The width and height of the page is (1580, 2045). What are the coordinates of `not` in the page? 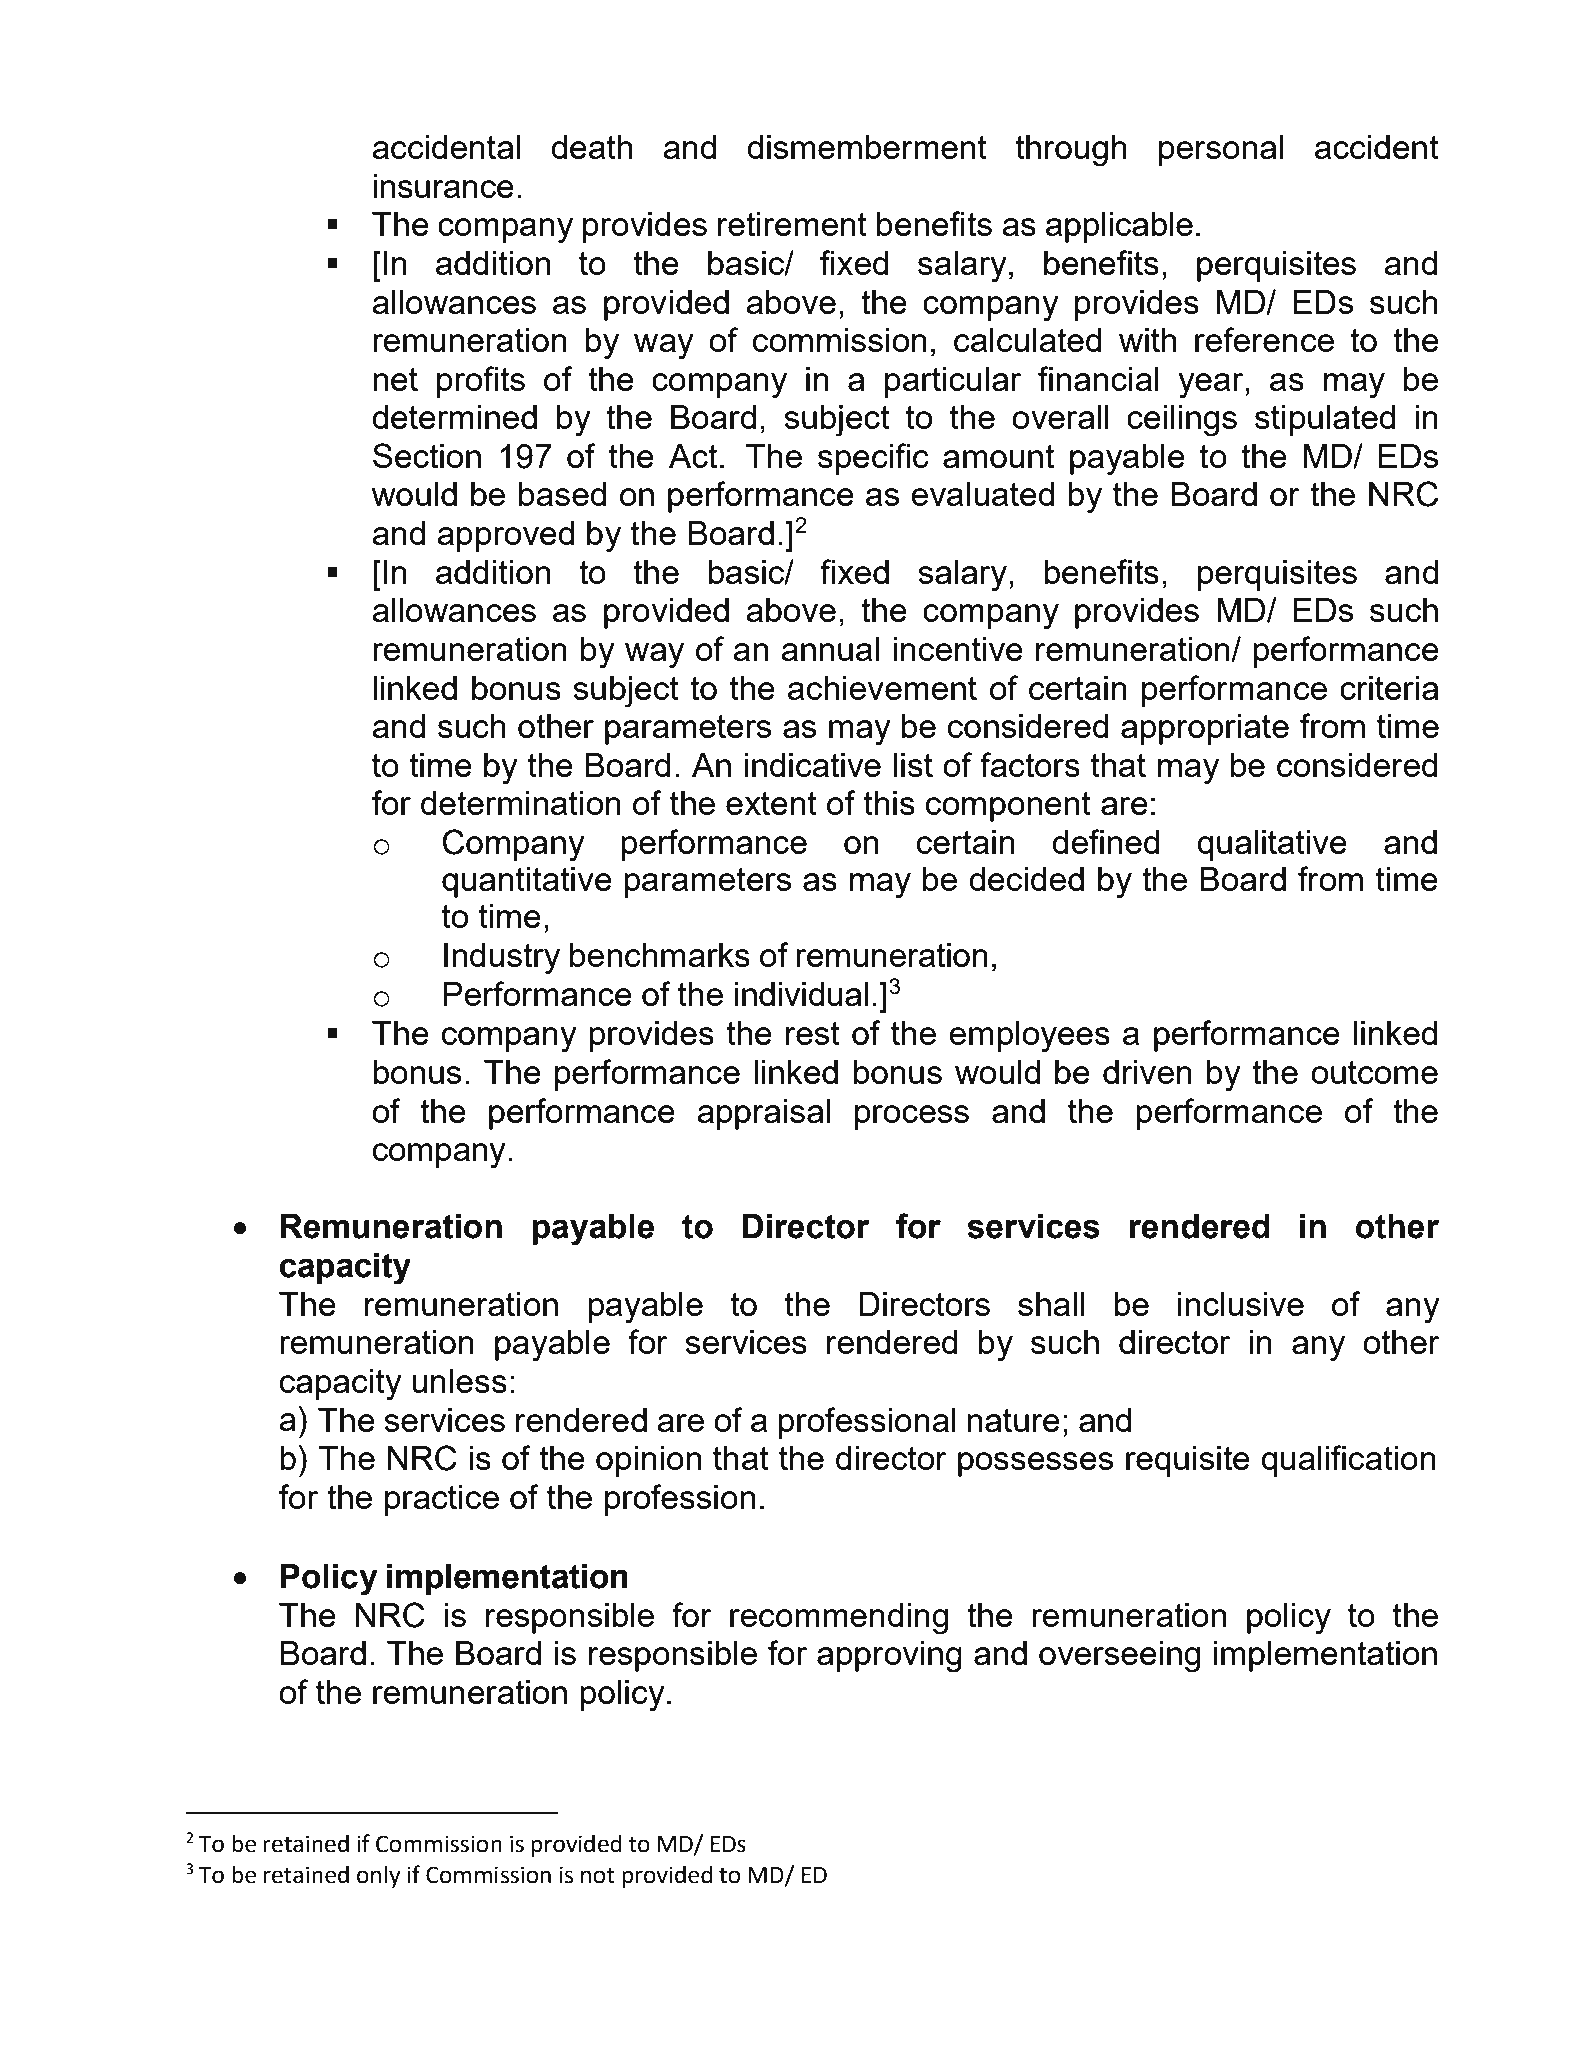 It's located at (598, 1875).
